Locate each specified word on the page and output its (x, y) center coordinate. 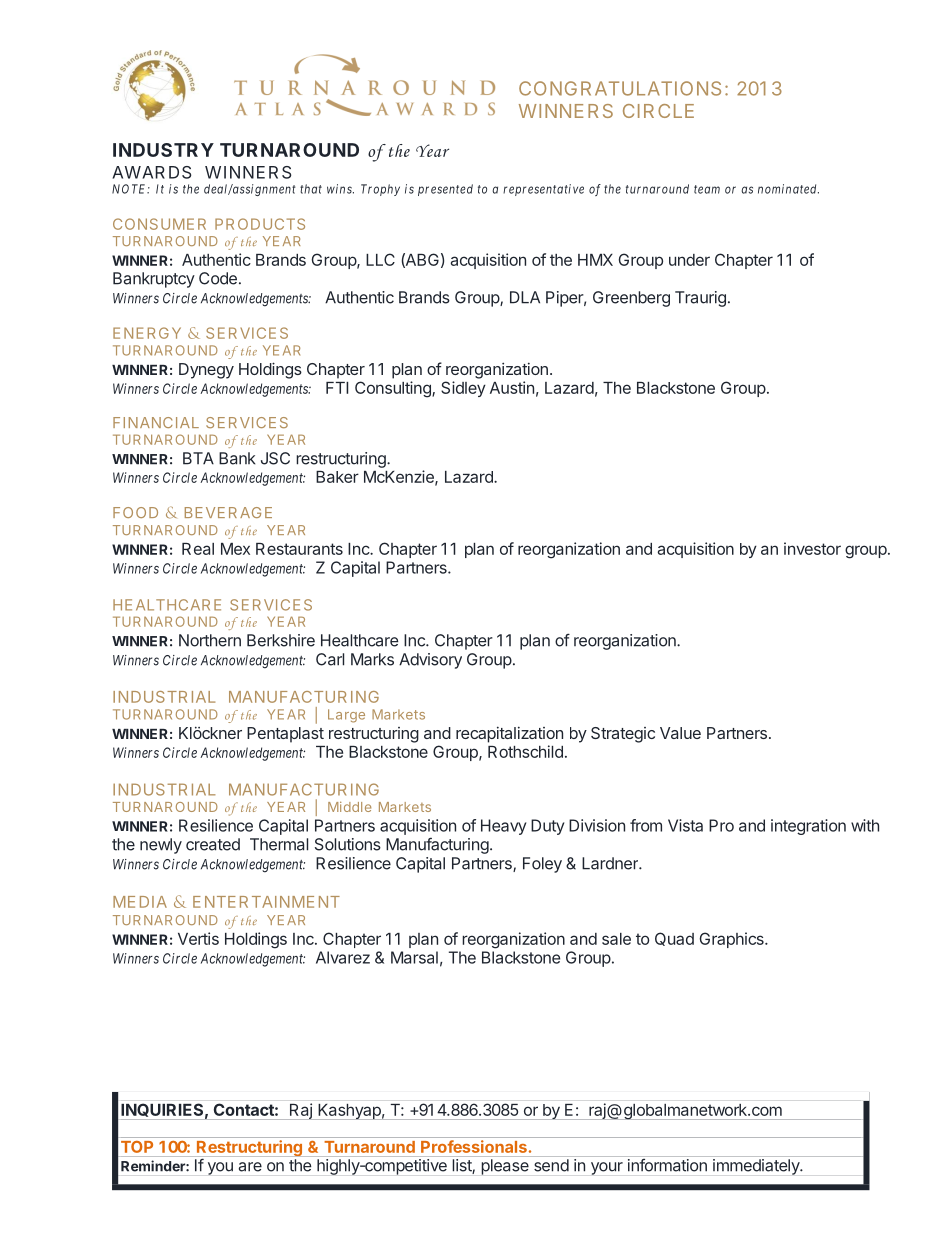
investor (812, 548)
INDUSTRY (163, 150)
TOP (137, 1147)
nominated (788, 189)
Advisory (430, 661)
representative (543, 190)
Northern (210, 640)
